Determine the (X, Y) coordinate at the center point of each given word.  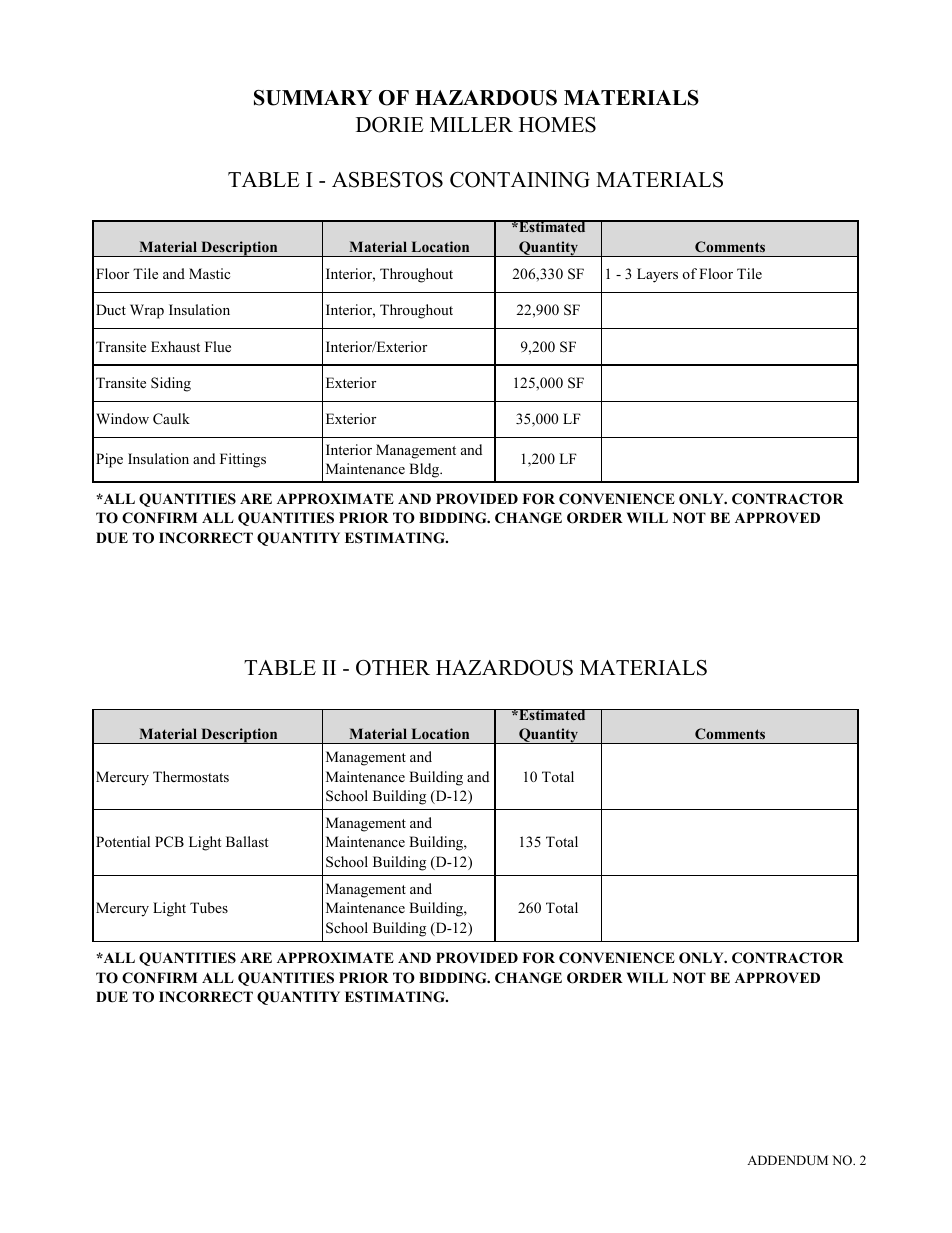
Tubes (209, 907)
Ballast (247, 841)
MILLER (471, 124)
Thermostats (191, 776)
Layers (657, 275)
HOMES (557, 125)
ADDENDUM (787, 1160)
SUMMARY (313, 98)
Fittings (243, 460)
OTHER (393, 668)
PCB (169, 842)
